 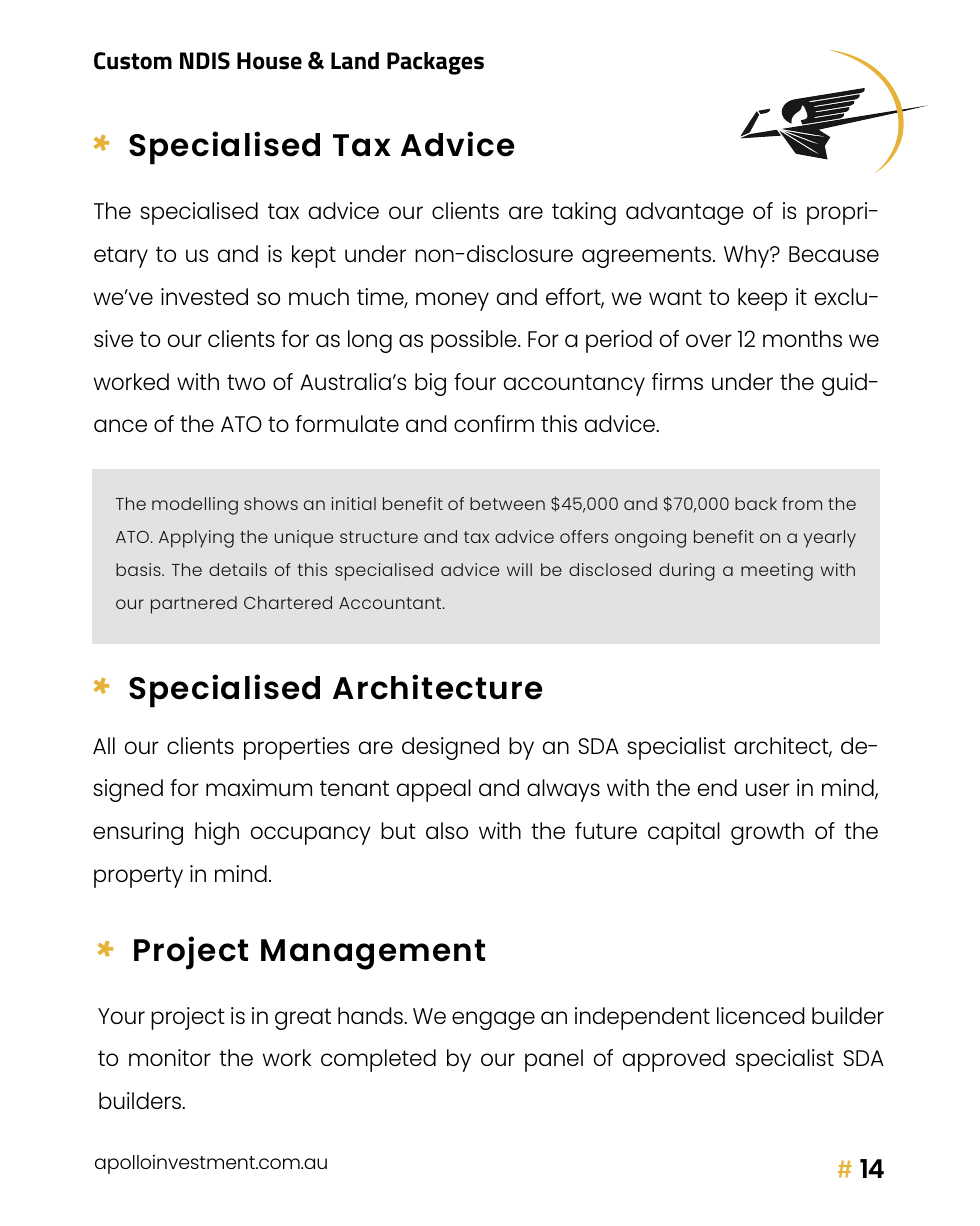 I want to click on NDIS, so click(x=205, y=61).
